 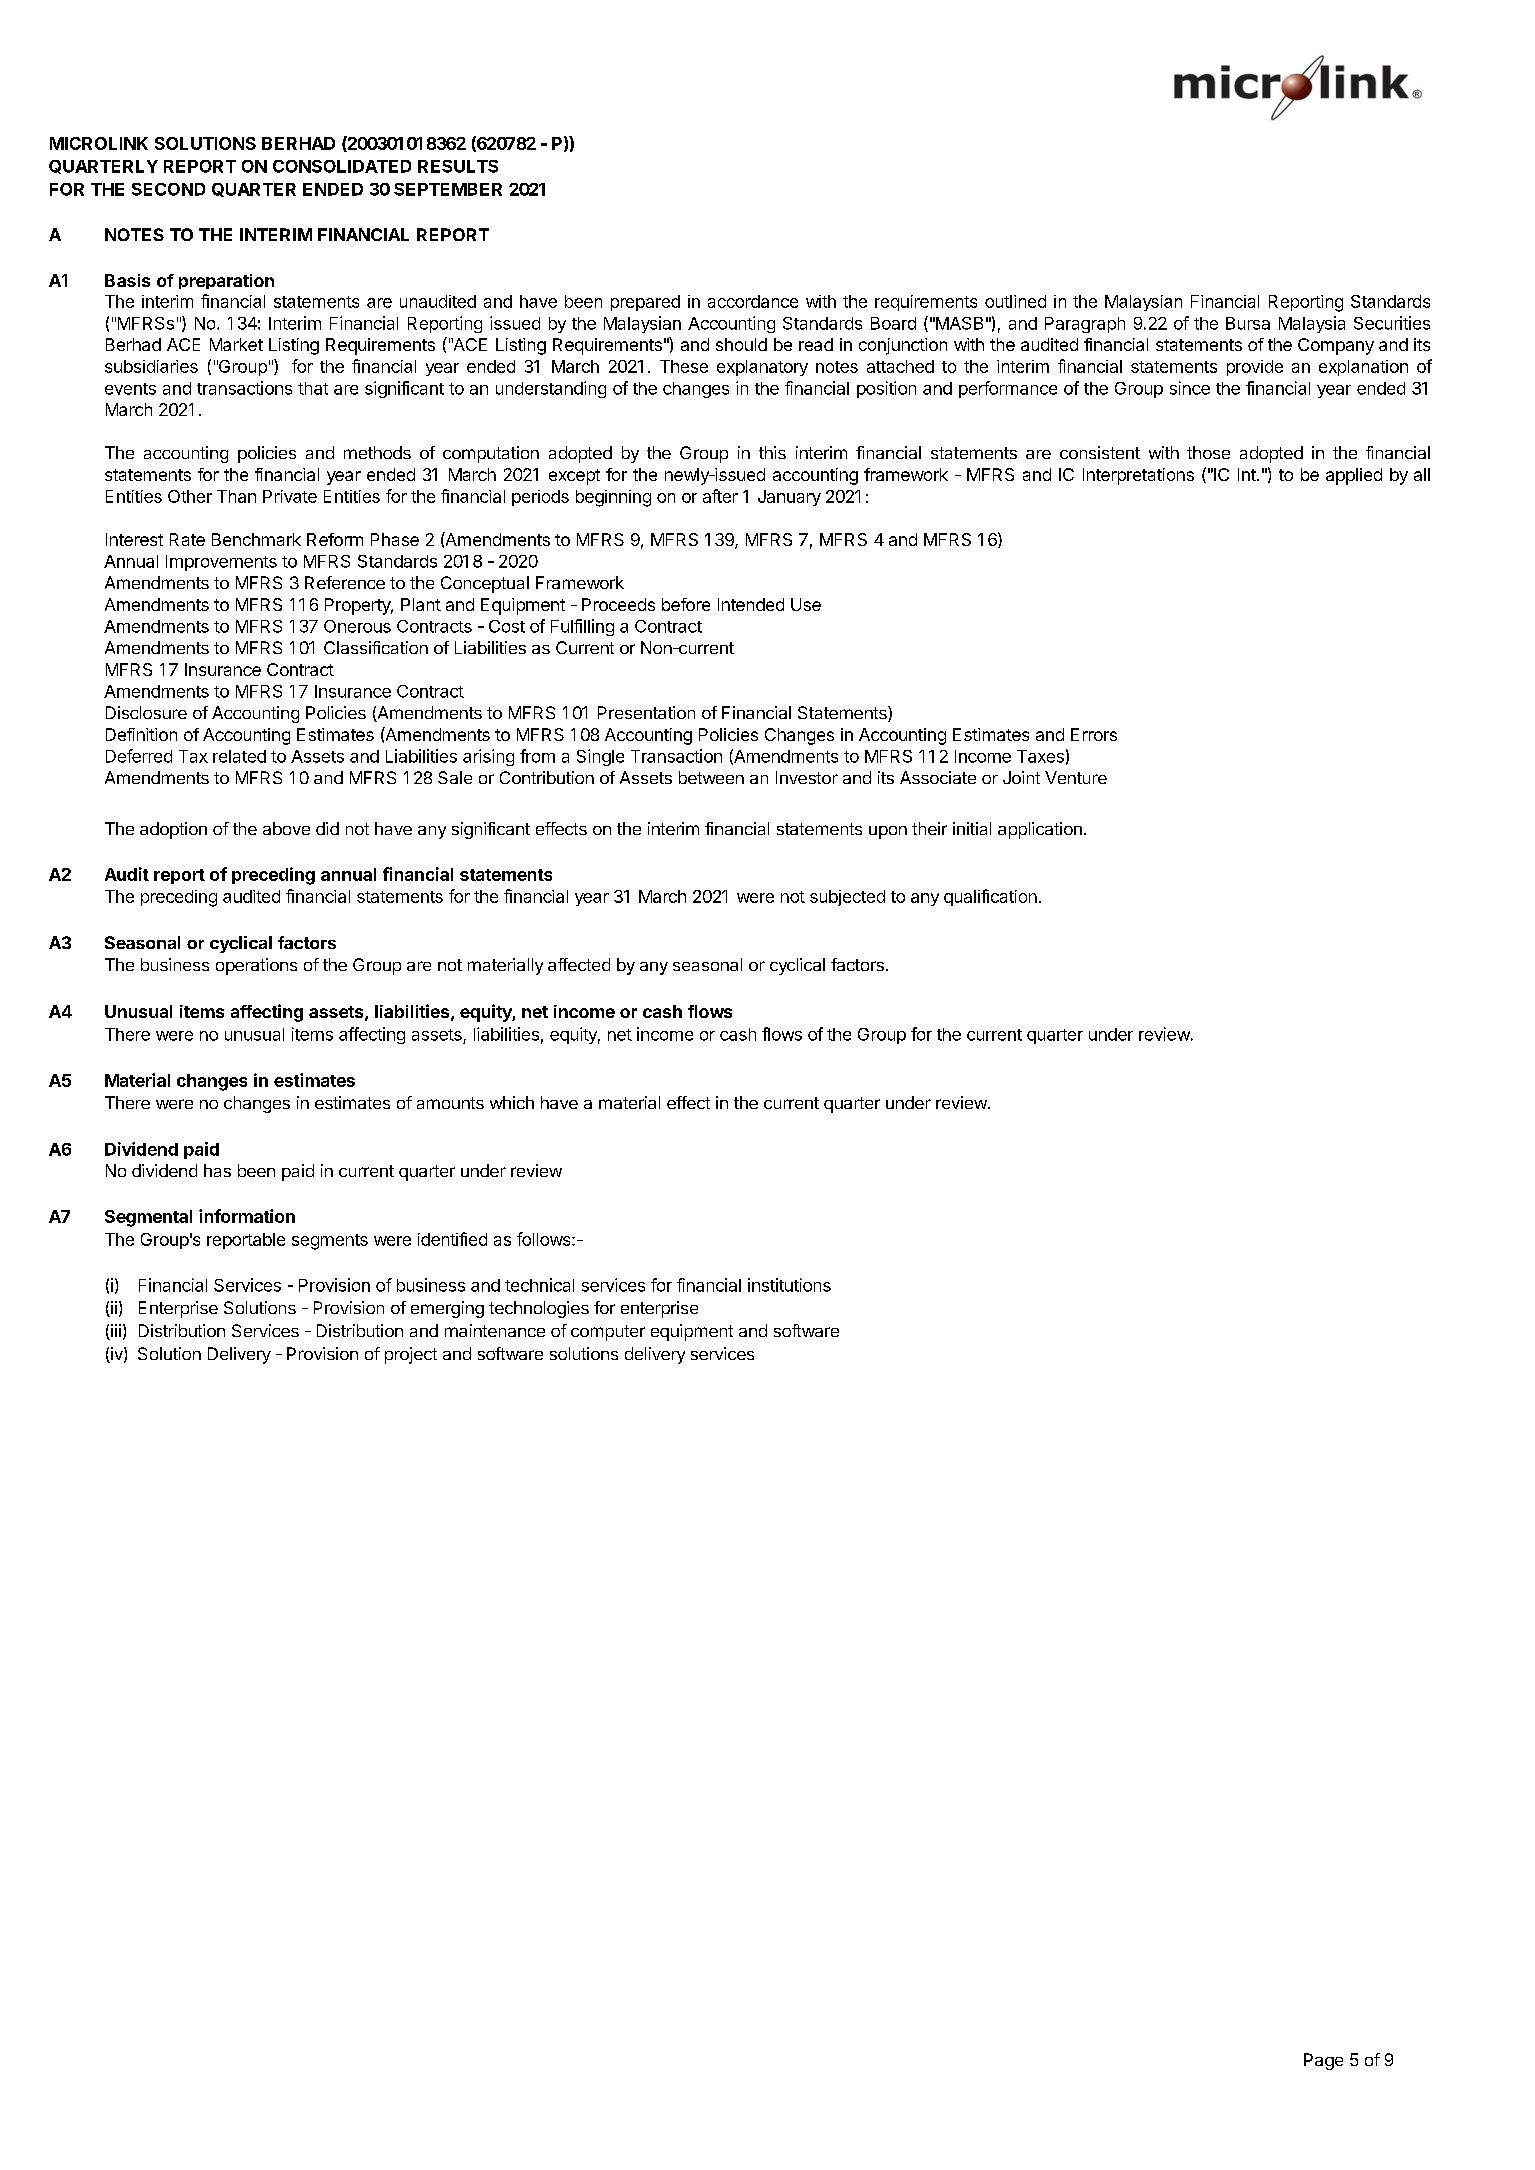 What do you see at coordinates (115, 1332) in the page?
I see `iii` at bounding box center [115, 1332].
